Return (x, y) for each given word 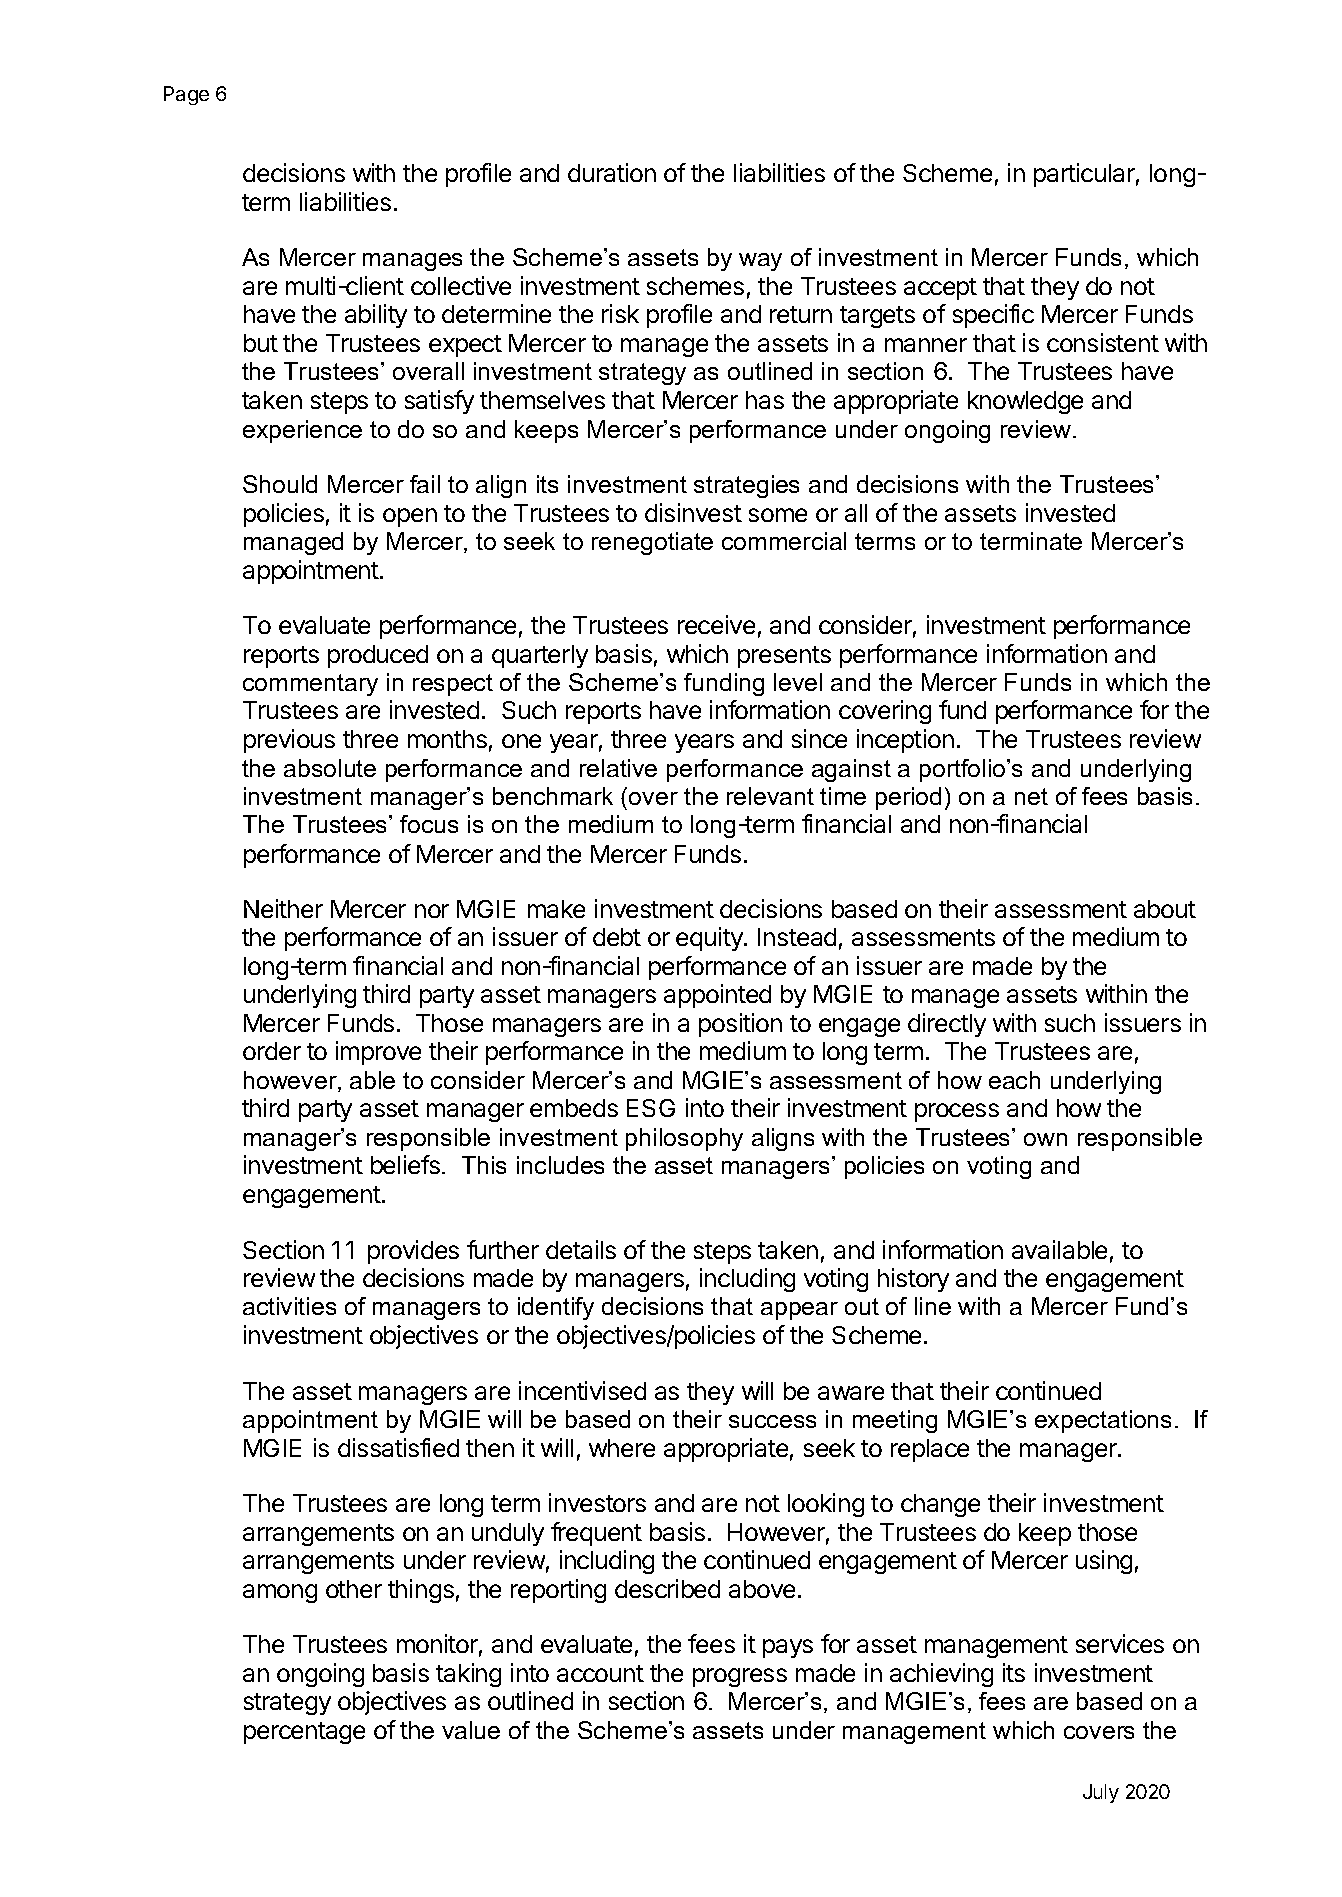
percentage (304, 1733)
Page (186, 95)
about (1165, 909)
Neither (283, 908)
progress (740, 1677)
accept (940, 289)
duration (612, 172)
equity (710, 939)
